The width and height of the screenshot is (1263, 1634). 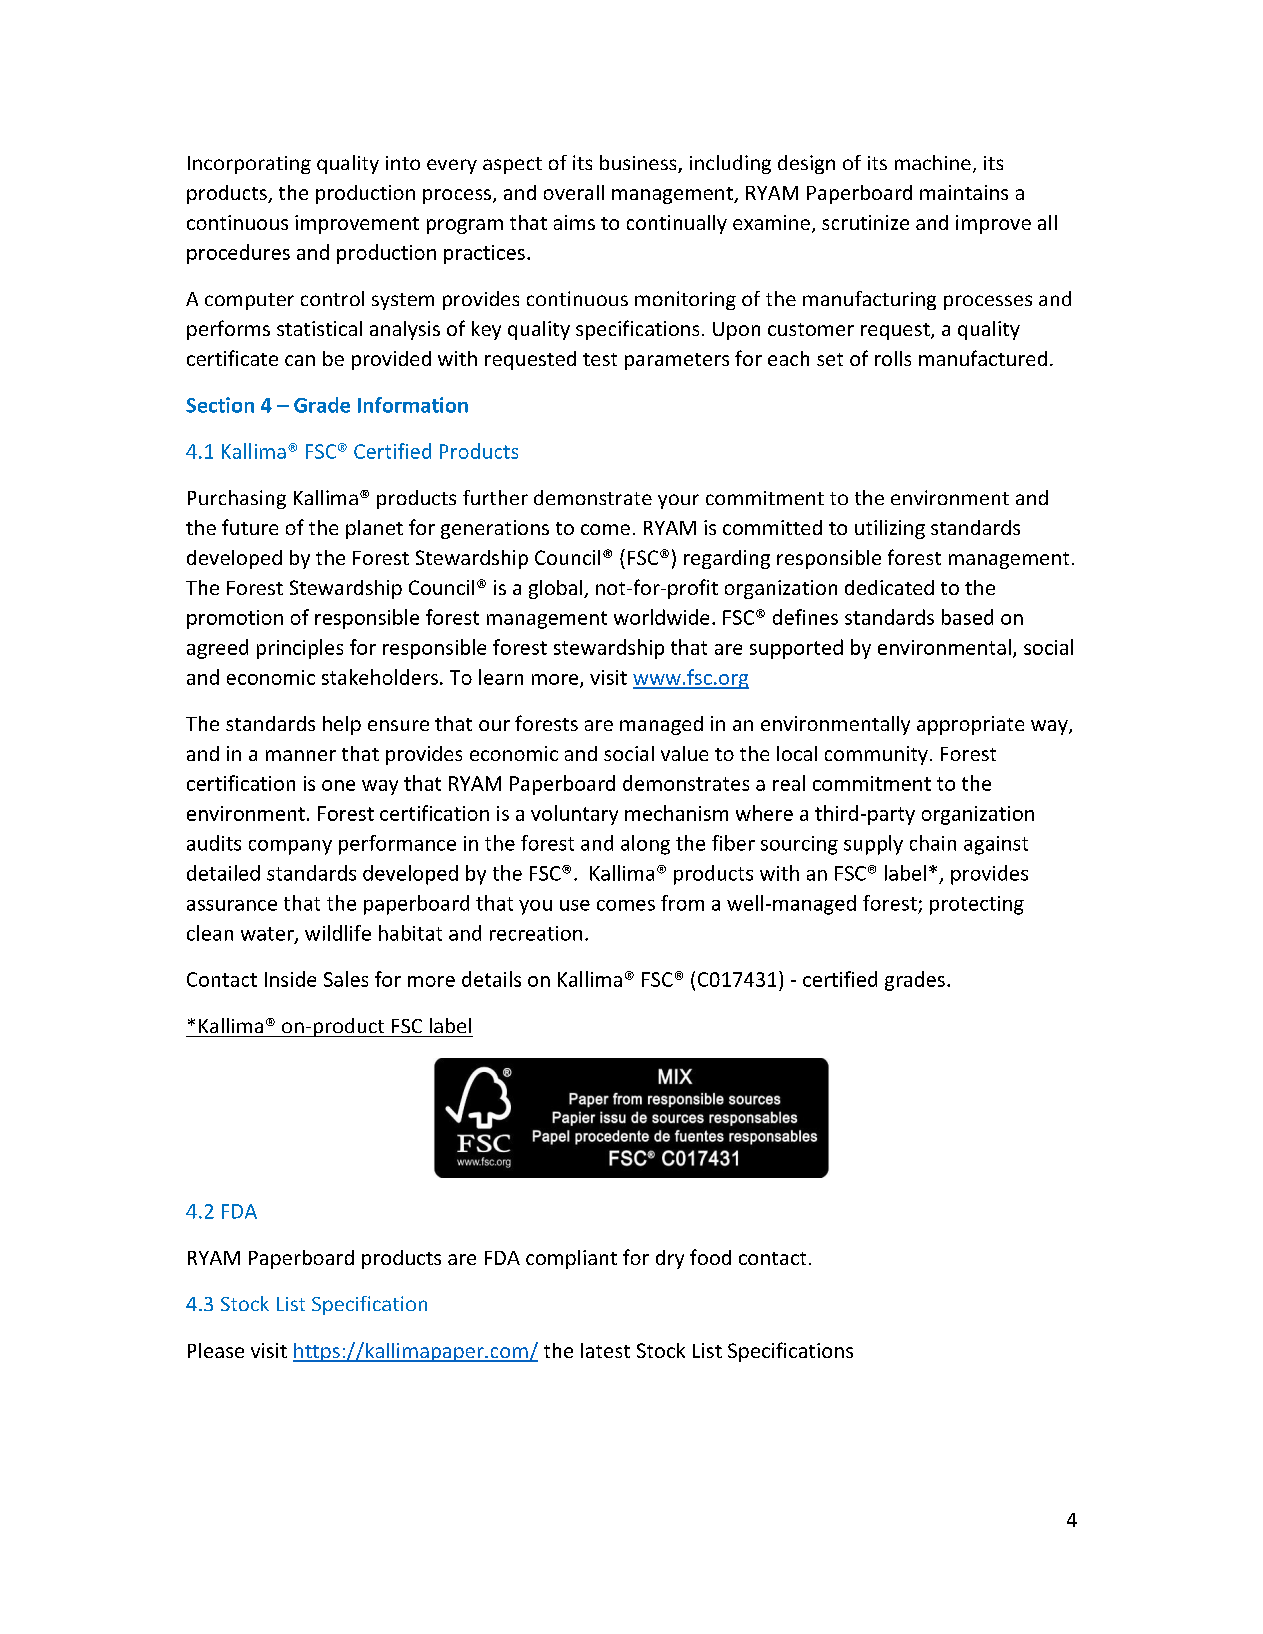 What do you see at coordinates (889, 587) in the screenshot?
I see `dedicated` at bounding box center [889, 587].
